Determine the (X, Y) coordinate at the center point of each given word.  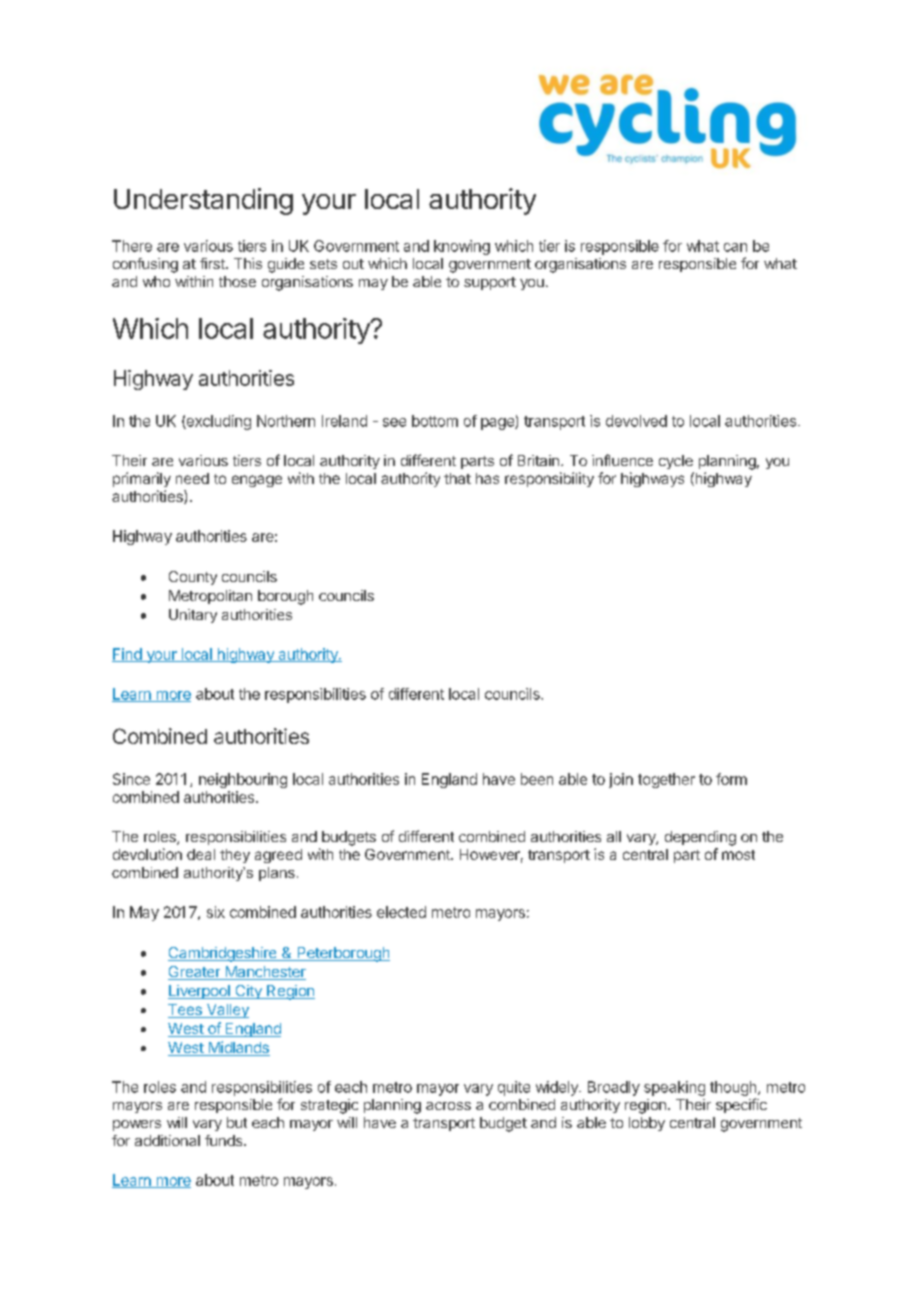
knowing (462, 247)
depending (700, 838)
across (448, 1106)
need (192, 478)
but (237, 1122)
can (735, 247)
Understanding (203, 201)
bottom (435, 421)
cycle (676, 462)
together (666, 780)
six (216, 912)
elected (401, 912)
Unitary (193, 616)
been (537, 779)
